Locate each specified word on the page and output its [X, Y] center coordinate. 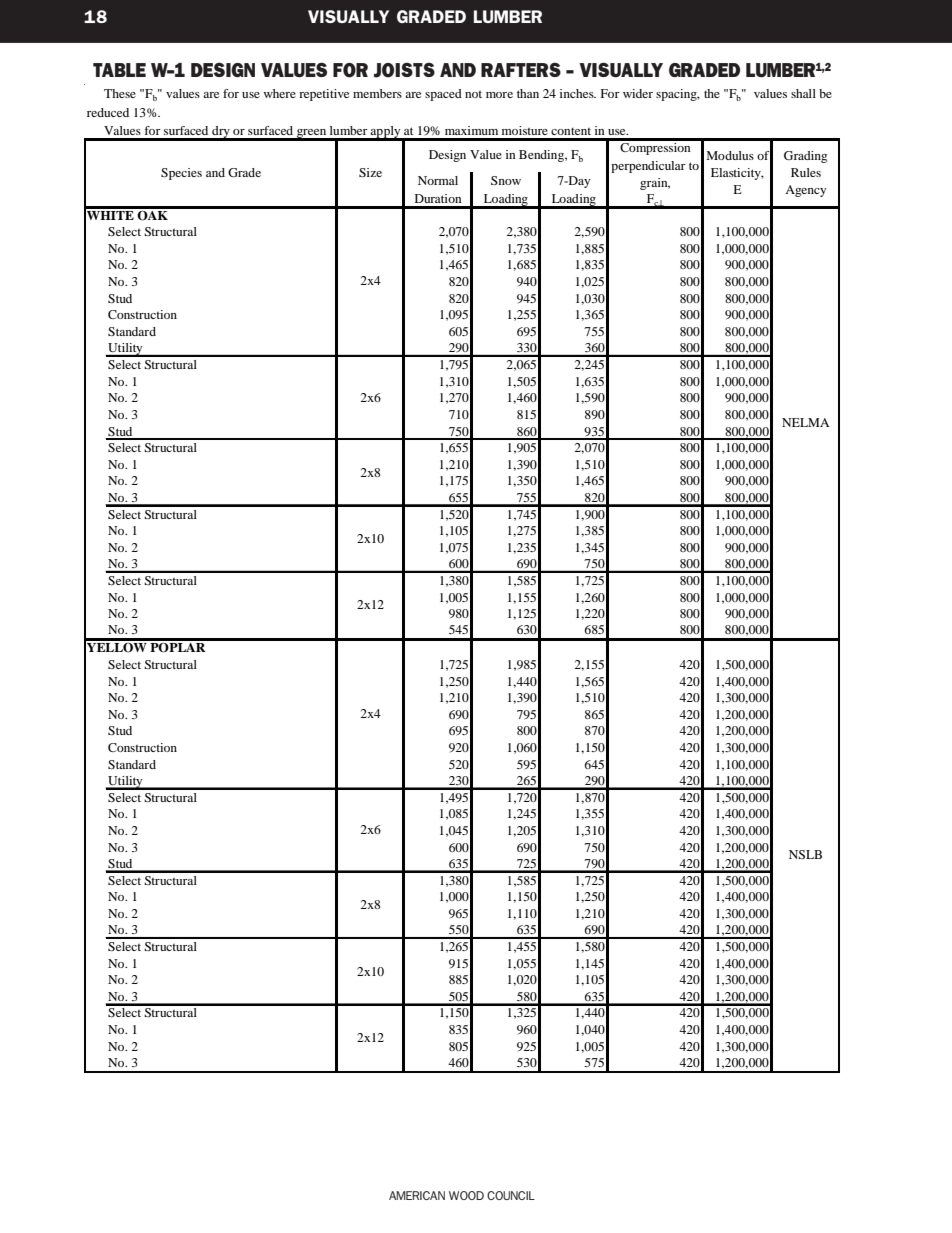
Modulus [730, 155]
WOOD [466, 1195]
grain [655, 184]
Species [181, 174]
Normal [438, 180]
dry [221, 133]
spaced [443, 95]
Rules [806, 172]
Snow [506, 180]
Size [370, 172]
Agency [805, 191]
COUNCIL [511, 1195]
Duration [438, 198]
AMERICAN [417, 1195]
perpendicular [648, 167]
